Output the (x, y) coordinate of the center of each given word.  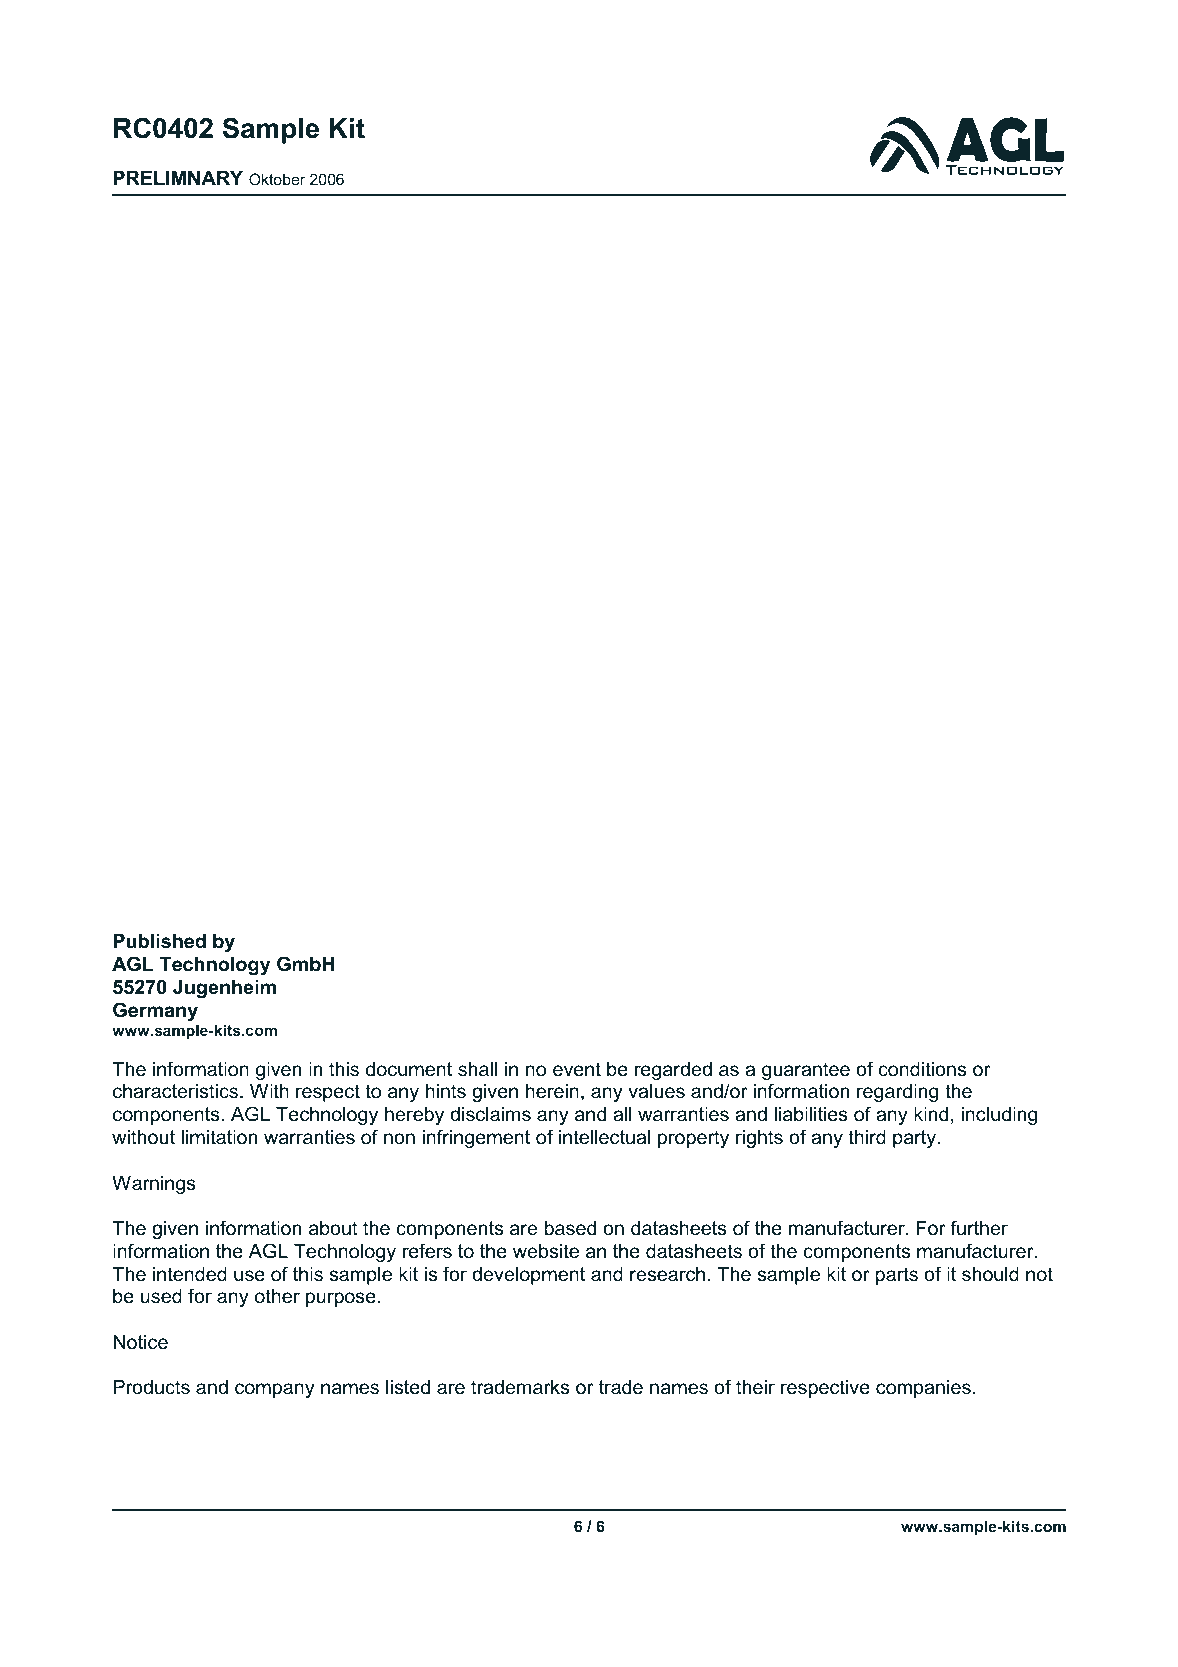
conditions (922, 1069)
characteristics (177, 1091)
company (275, 1390)
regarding (897, 1093)
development (528, 1276)
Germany (155, 1011)
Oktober (277, 179)
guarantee (806, 1071)
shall (477, 1069)
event (577, 1069)
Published (159, 941)
